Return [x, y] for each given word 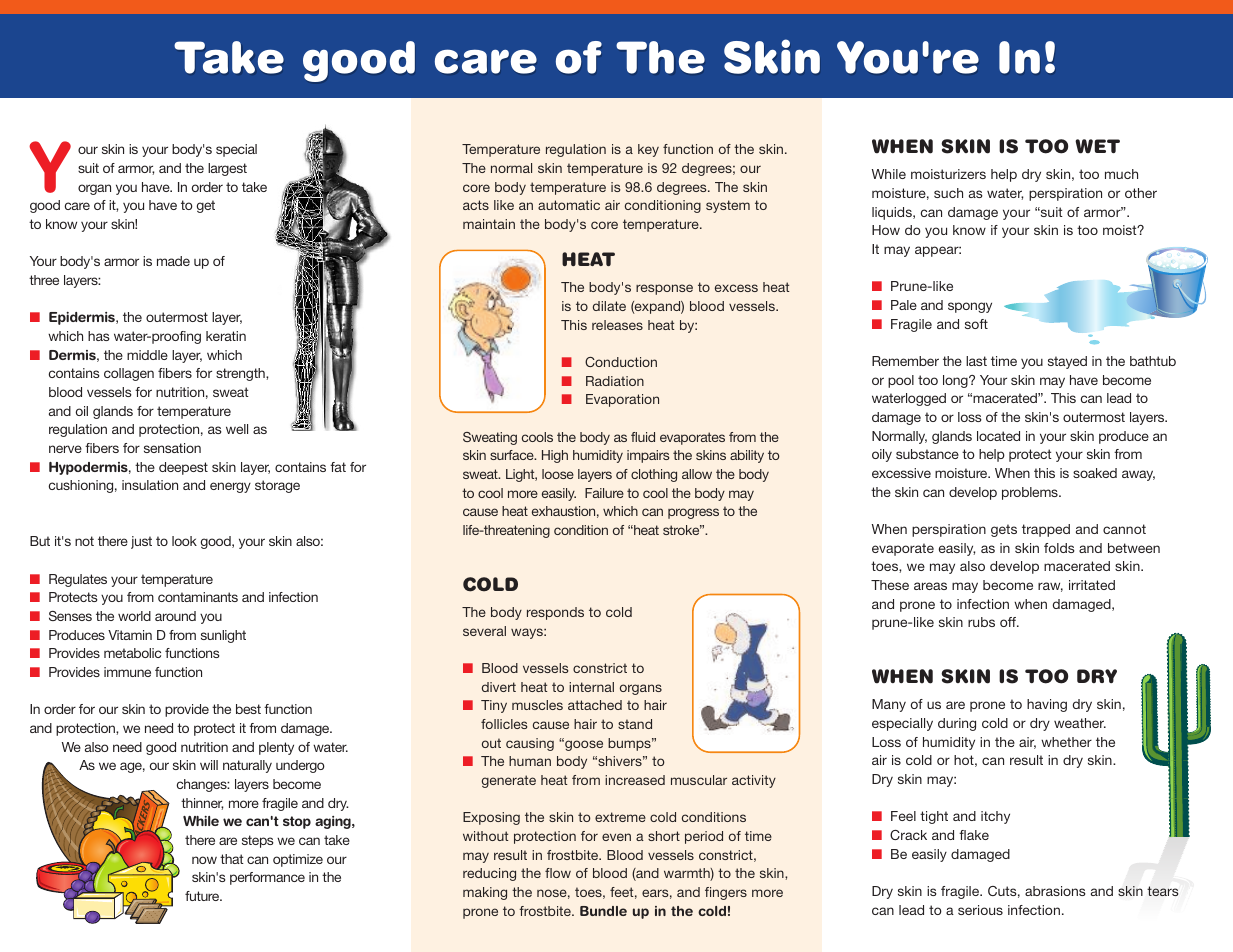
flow [558, 873]
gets [1004, 530]
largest [227, 169]
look [184, 541]
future [203, 896]
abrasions [1055, 891]
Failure [604, 493]
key [648, 150]
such [948, 193]
